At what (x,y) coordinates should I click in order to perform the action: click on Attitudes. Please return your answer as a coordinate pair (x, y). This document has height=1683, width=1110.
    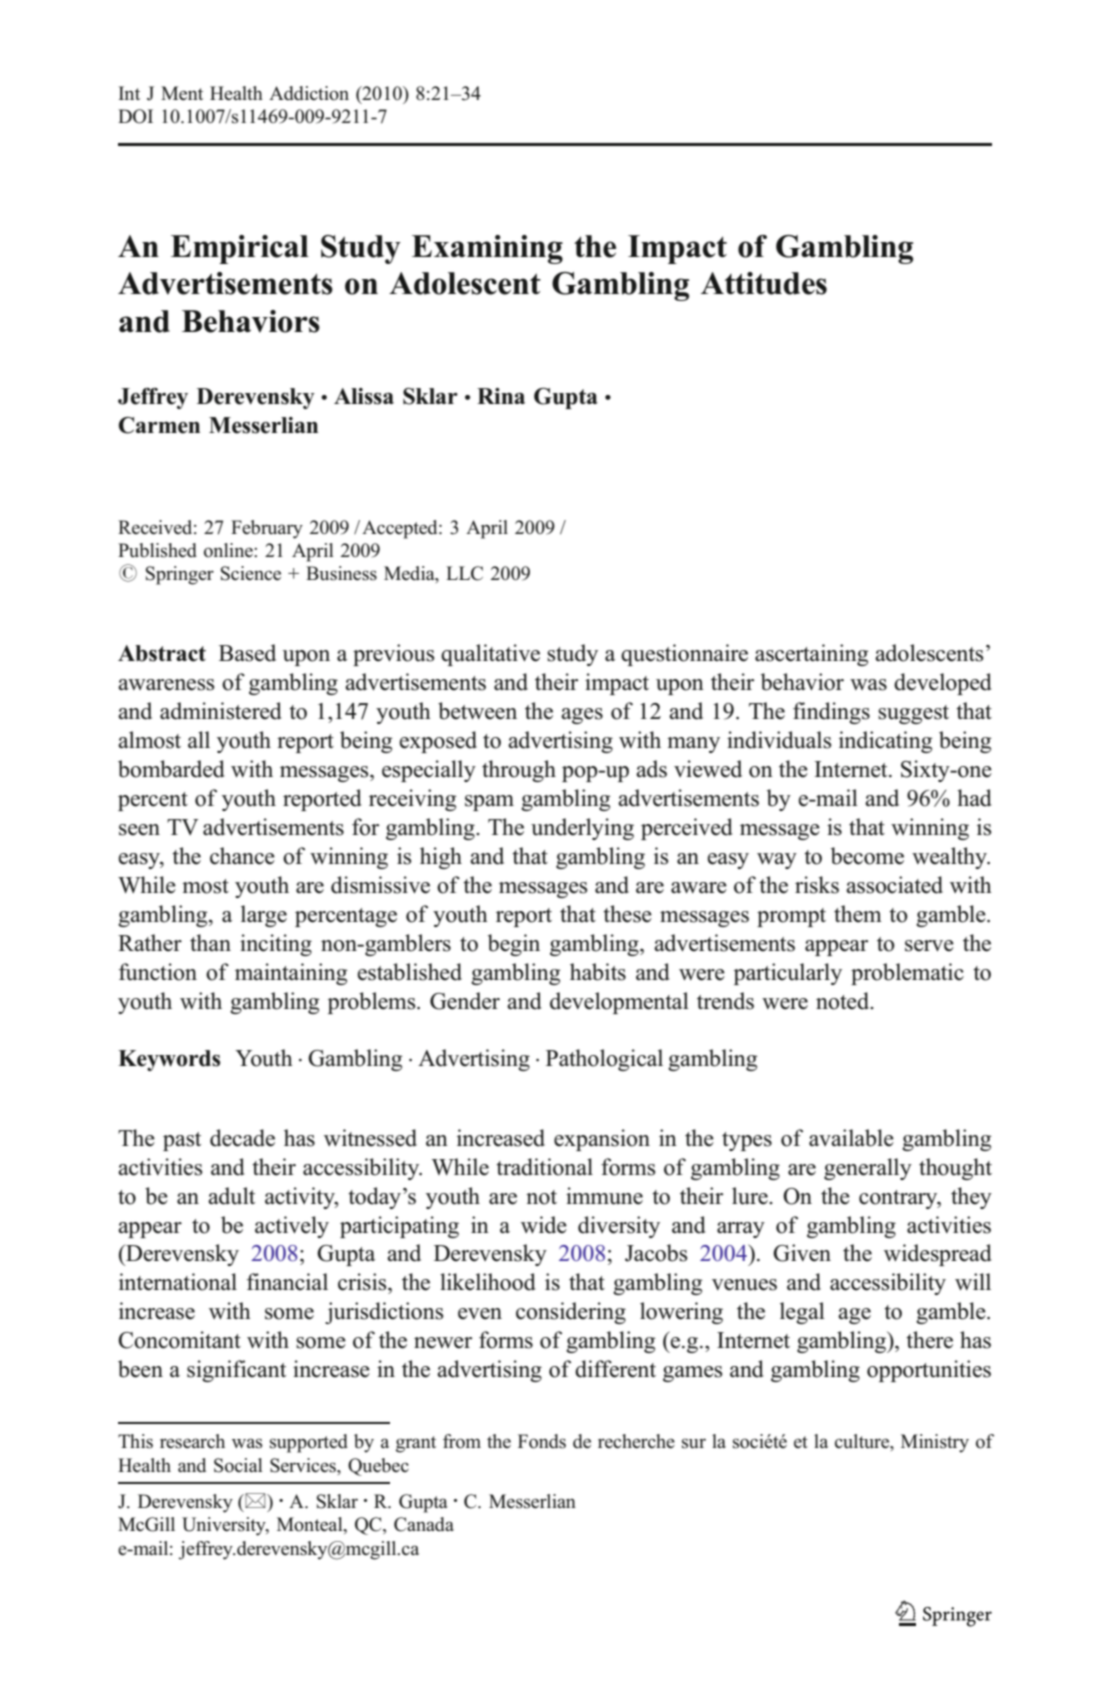
    Looking at the image, I should click on (764, 283).
